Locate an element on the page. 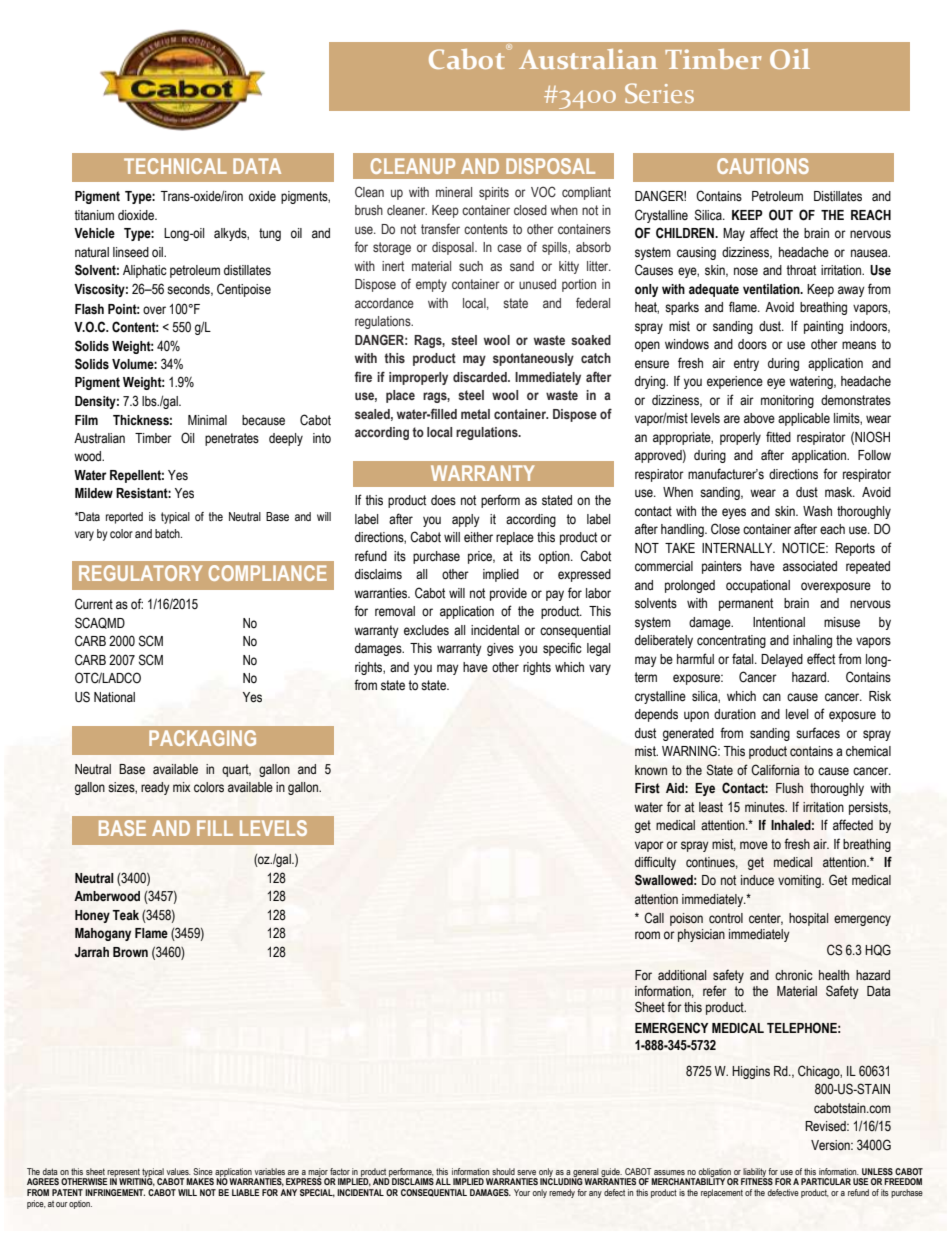 This document has height=1233, width=952. TECHNICAL is located at coordinates (175, 166).
